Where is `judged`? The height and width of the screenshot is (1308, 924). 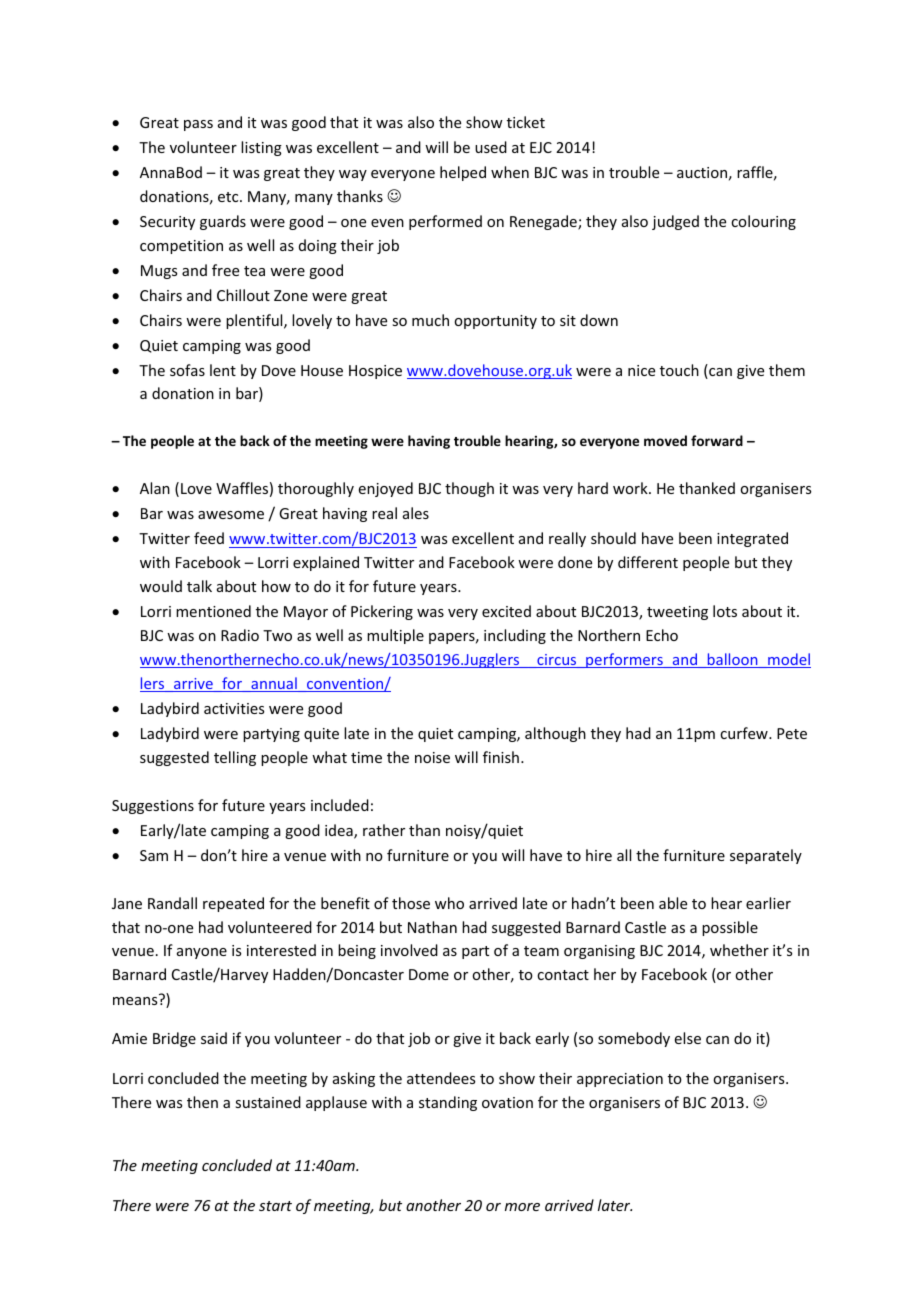 judged is located at coordinates (675, 222).
